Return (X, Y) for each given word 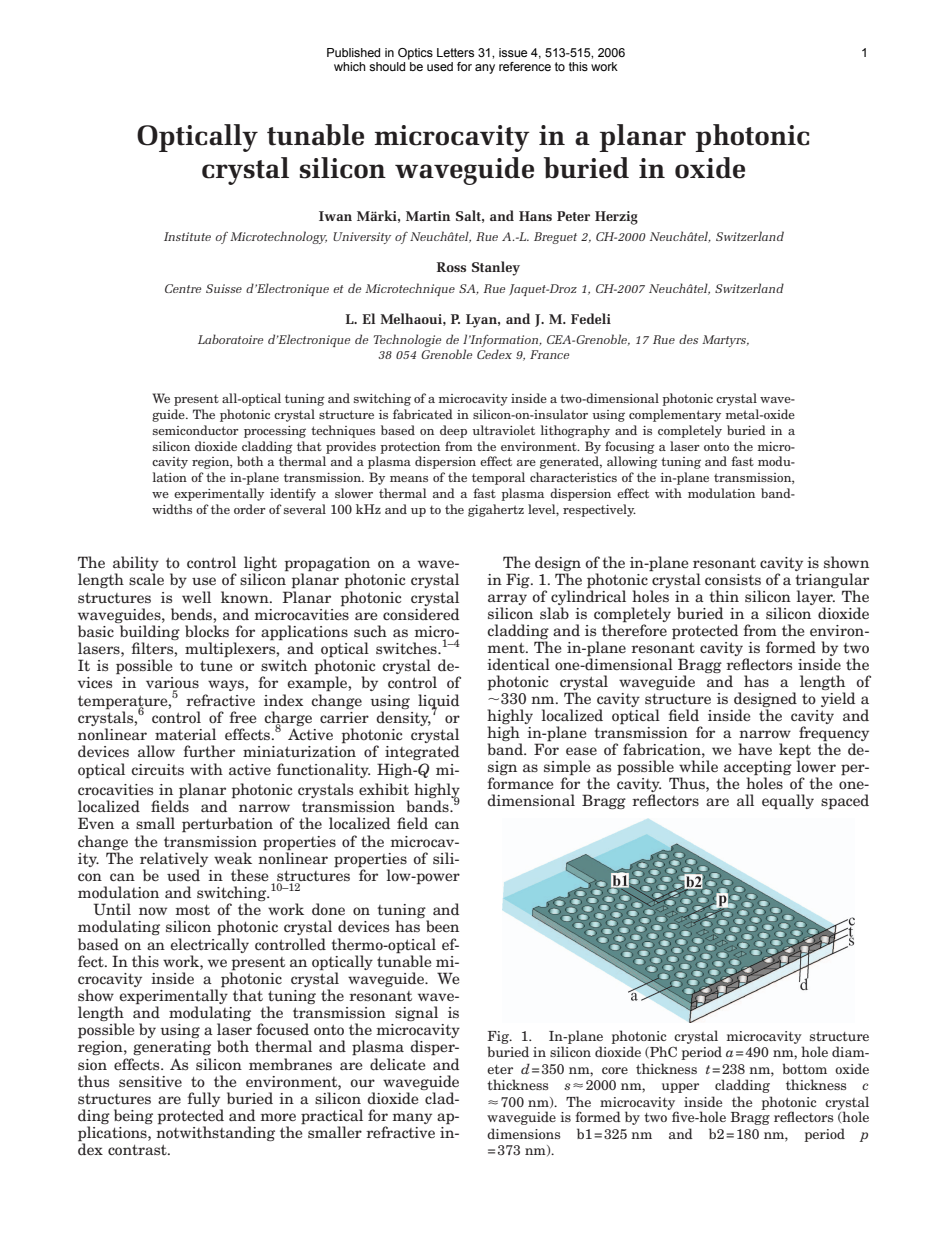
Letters (455, 52)
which (350, 66)
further (209, 751)
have (755, 749)
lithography (575, 431)
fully (205, 1101)
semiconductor (196, 430)
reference (525, 66)
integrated (422, 752)
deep (453, 431)
